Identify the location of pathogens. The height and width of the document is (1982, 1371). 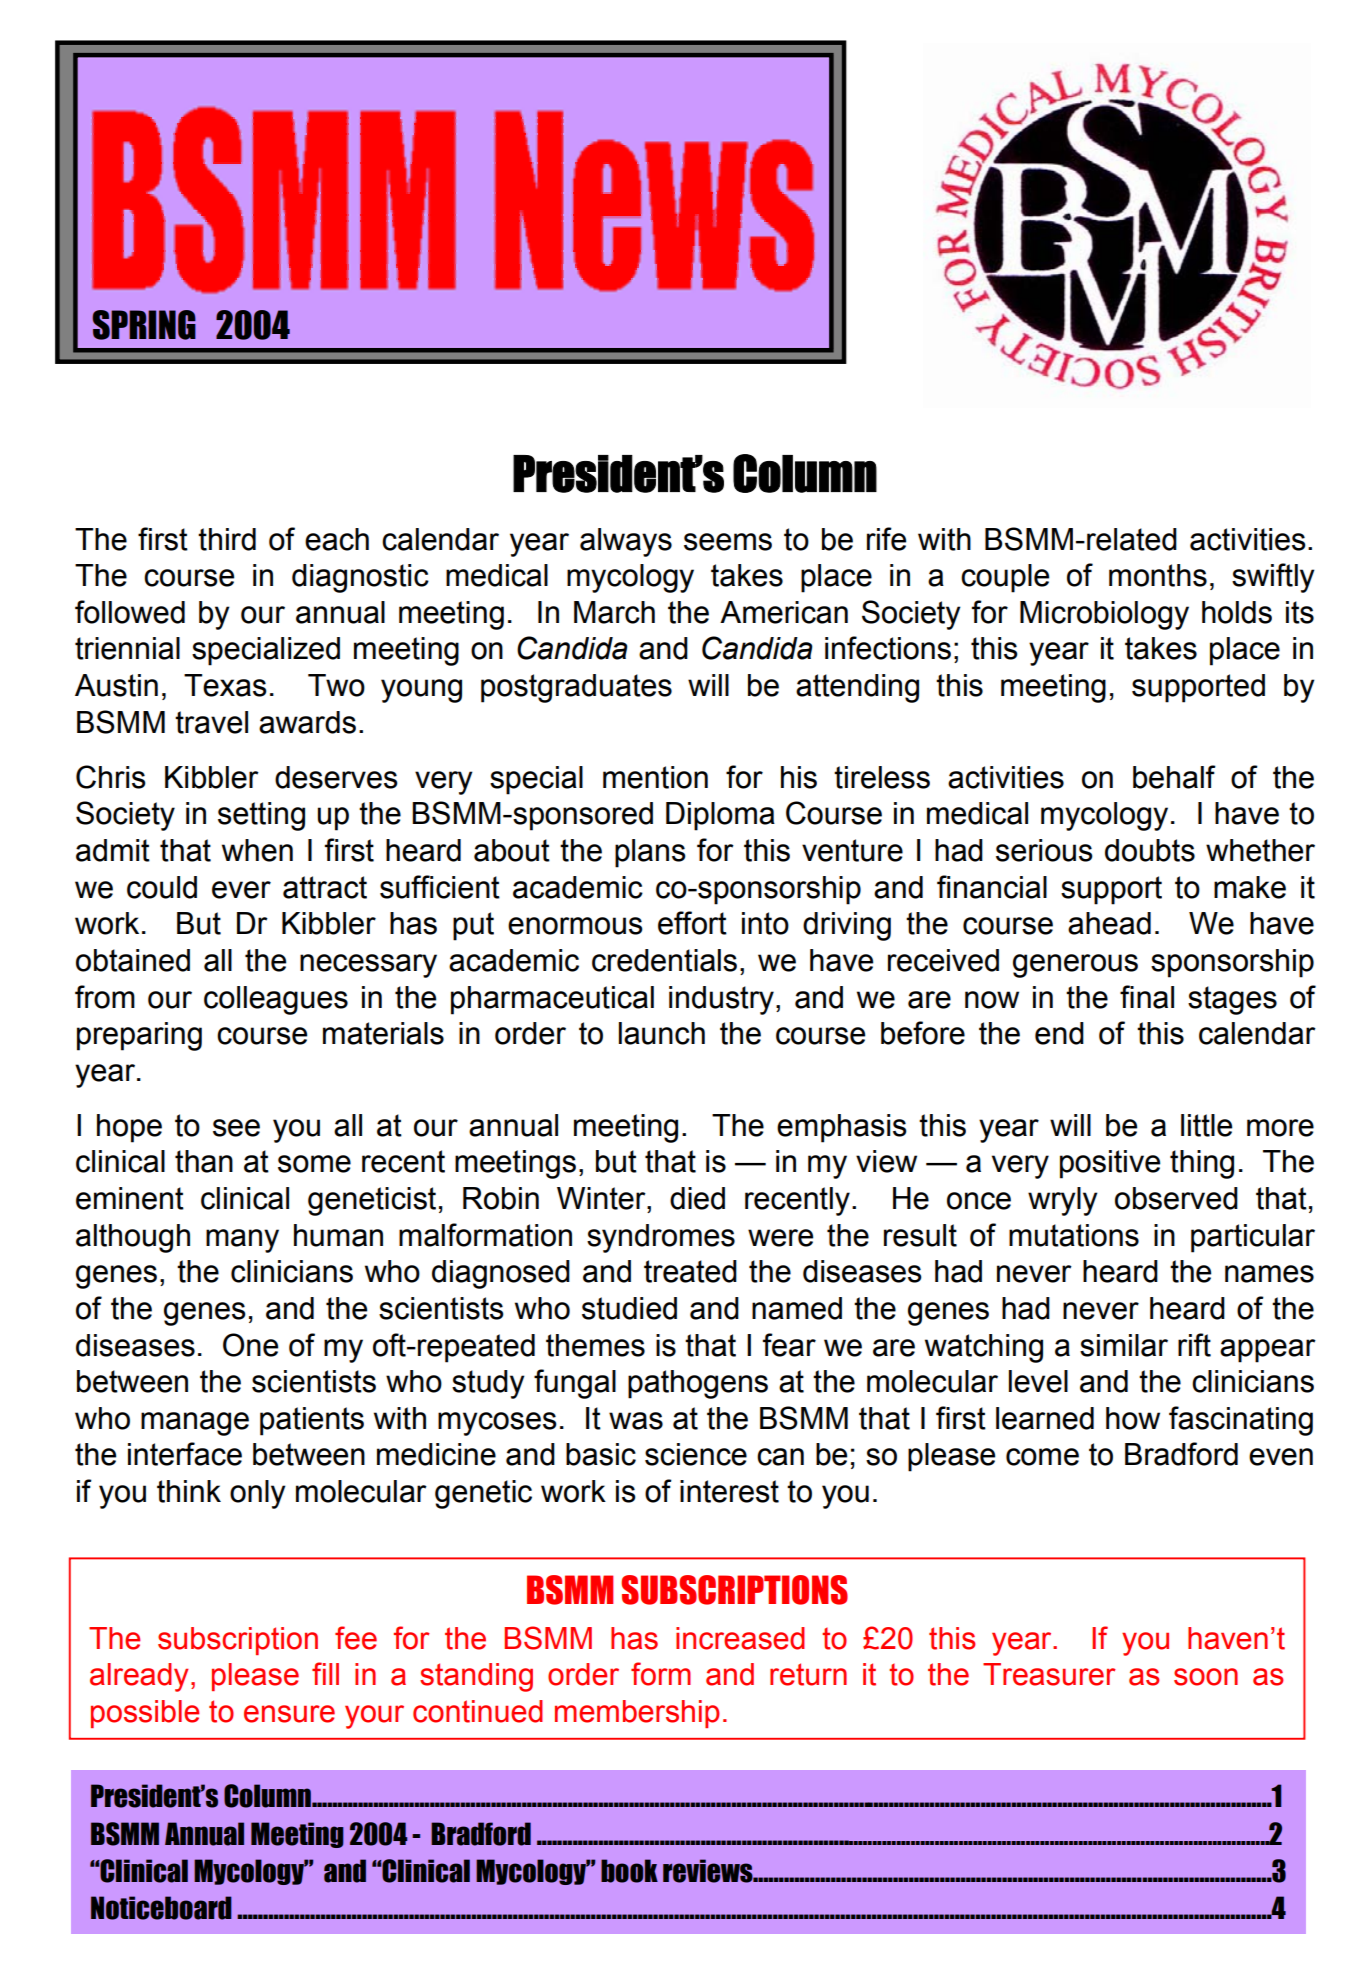
(698, 1384).
